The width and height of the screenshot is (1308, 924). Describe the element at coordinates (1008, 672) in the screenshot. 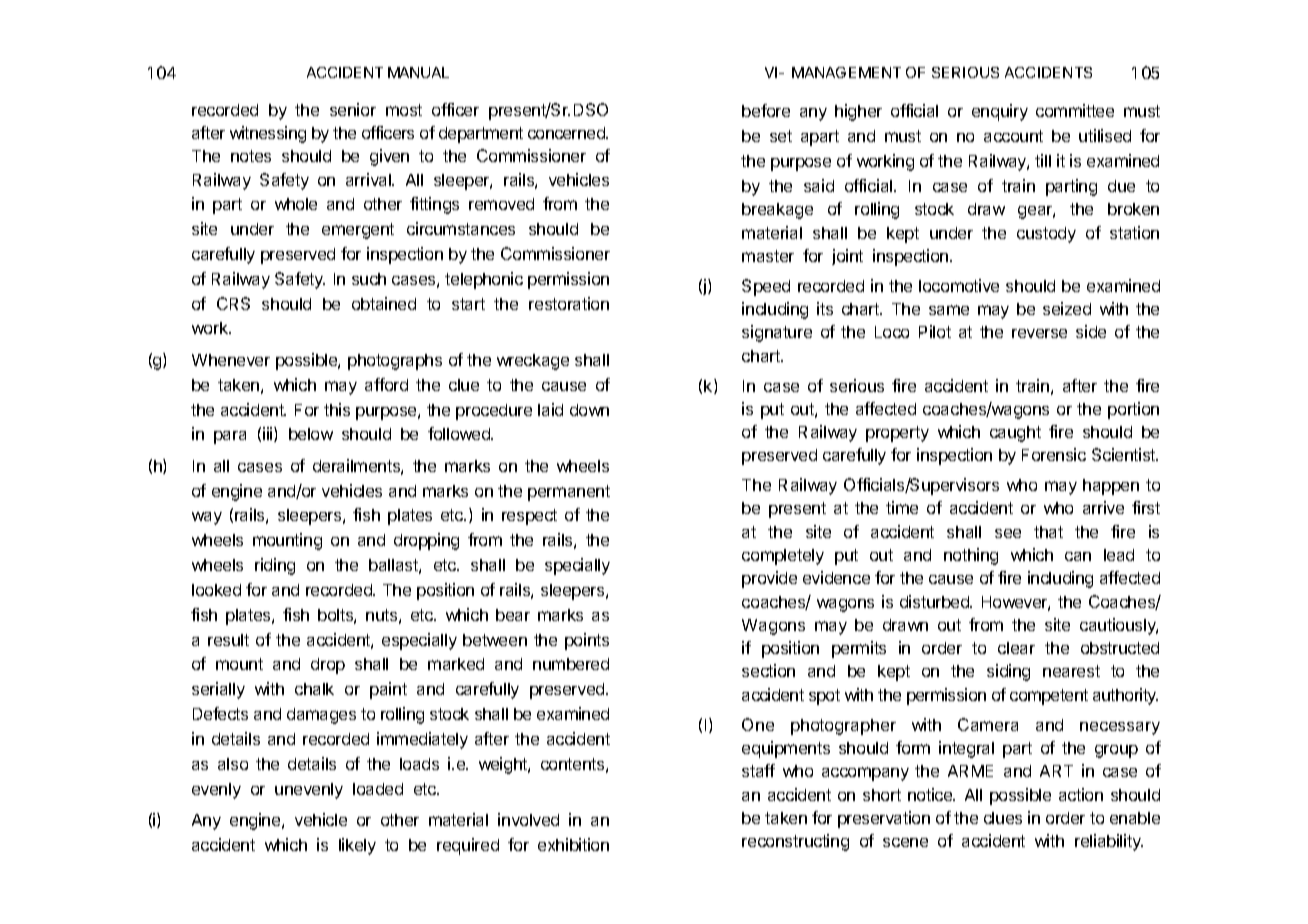

I see `siding` at that location.
